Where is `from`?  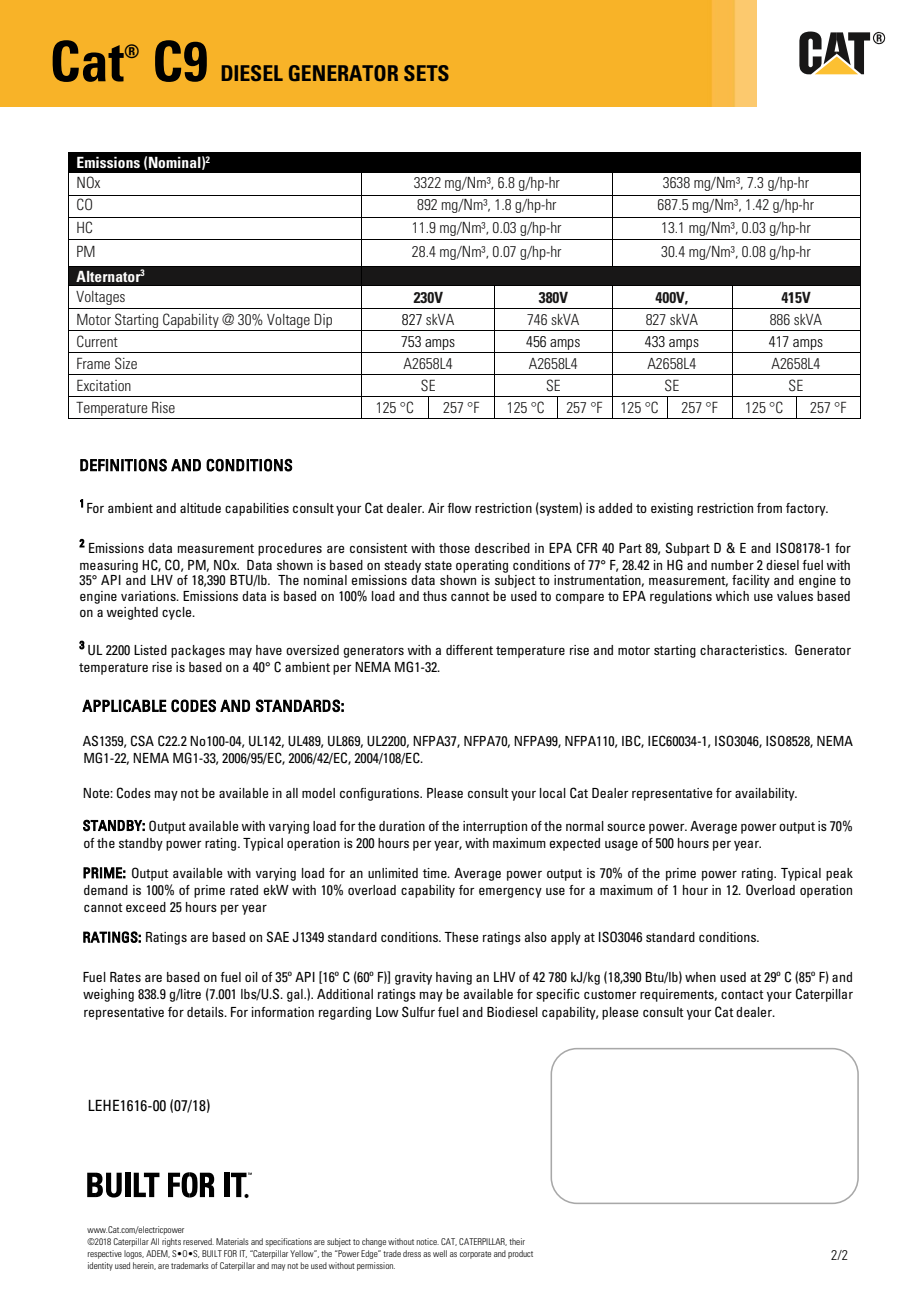
from is located at coordinates (769, 508).
